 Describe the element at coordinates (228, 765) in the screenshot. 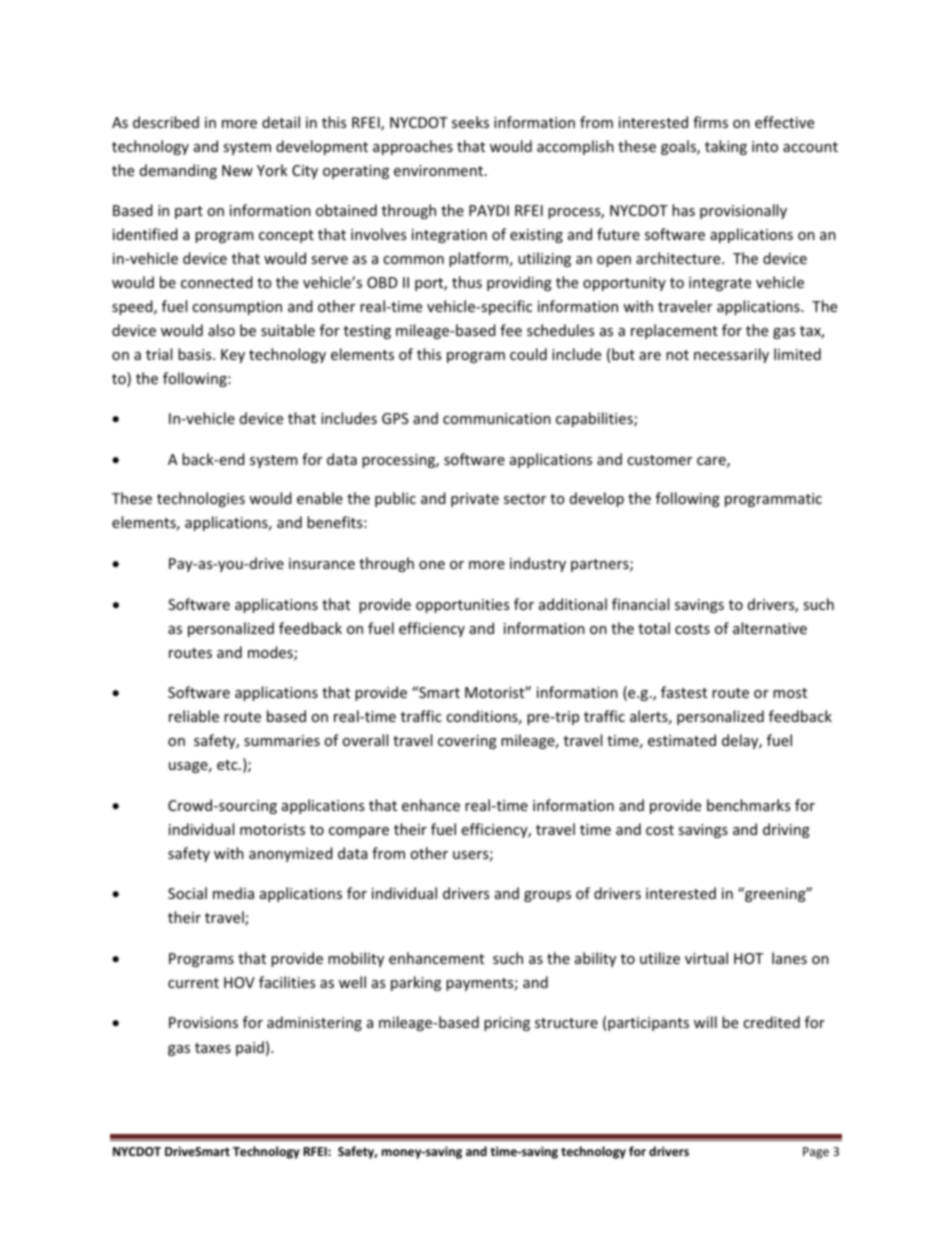

I see `etc` at that location.
